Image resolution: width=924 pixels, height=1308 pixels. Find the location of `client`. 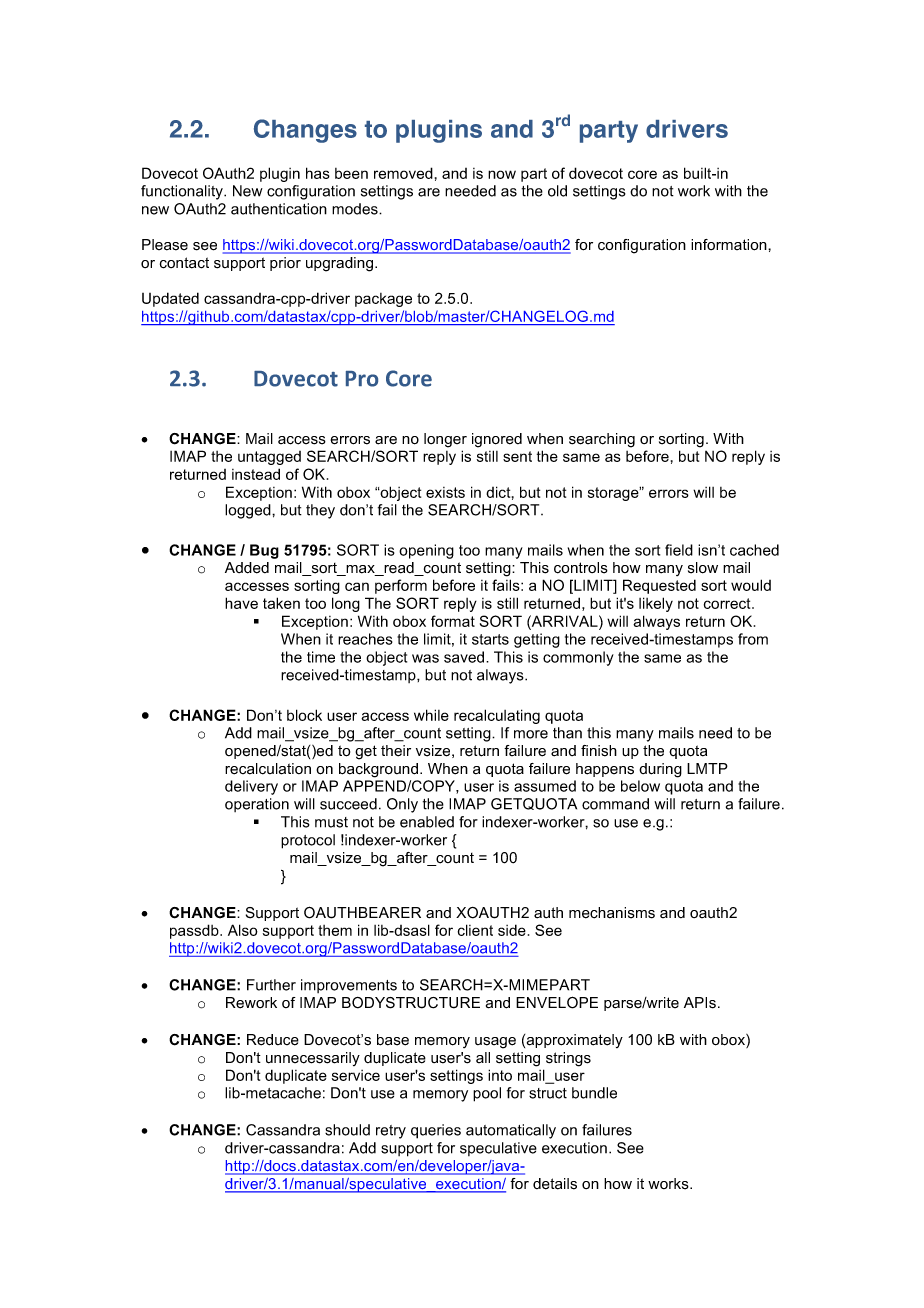

client is located at coordinates (475, 930).
